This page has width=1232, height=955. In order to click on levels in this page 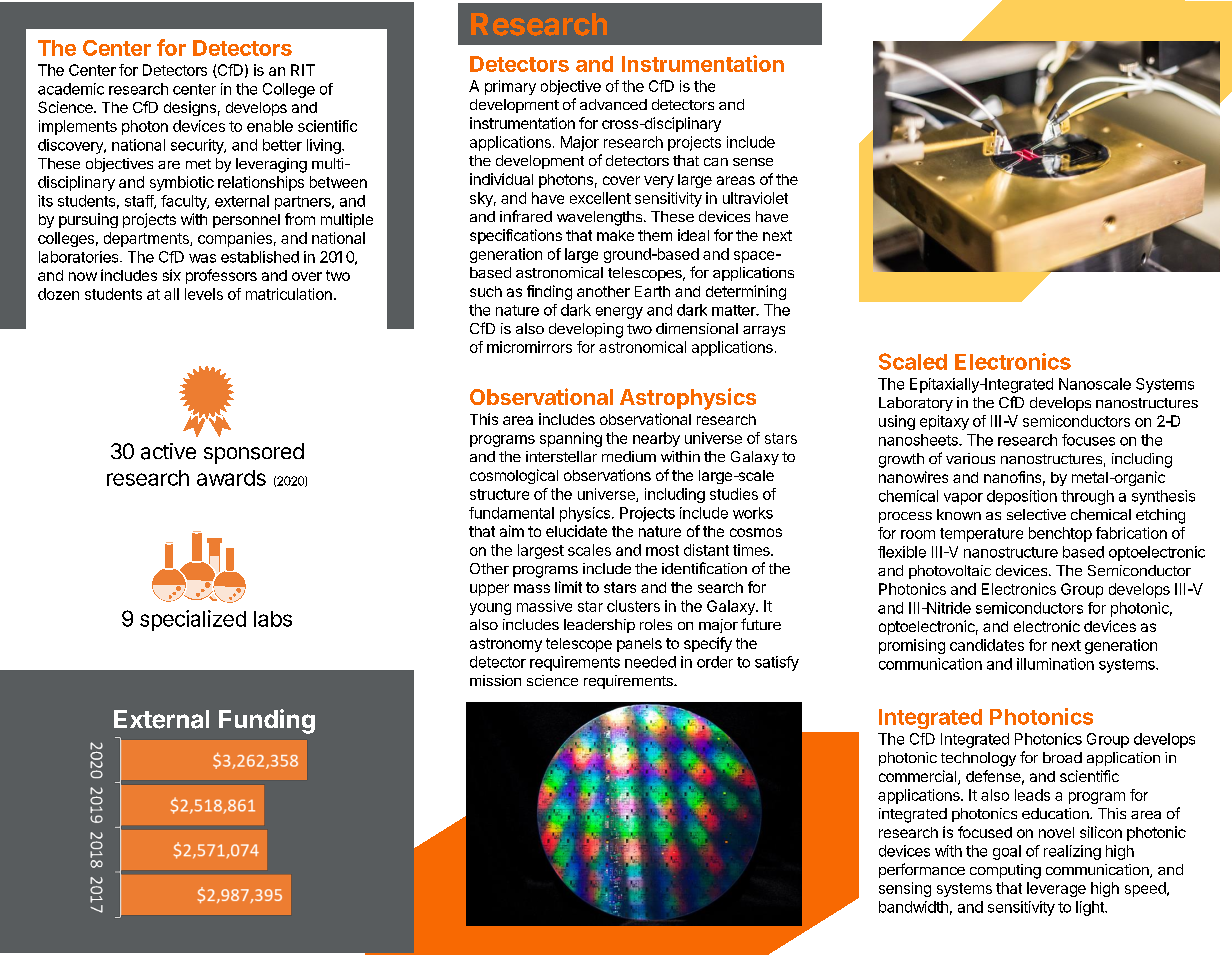, I will do `click(204, 294)`.
